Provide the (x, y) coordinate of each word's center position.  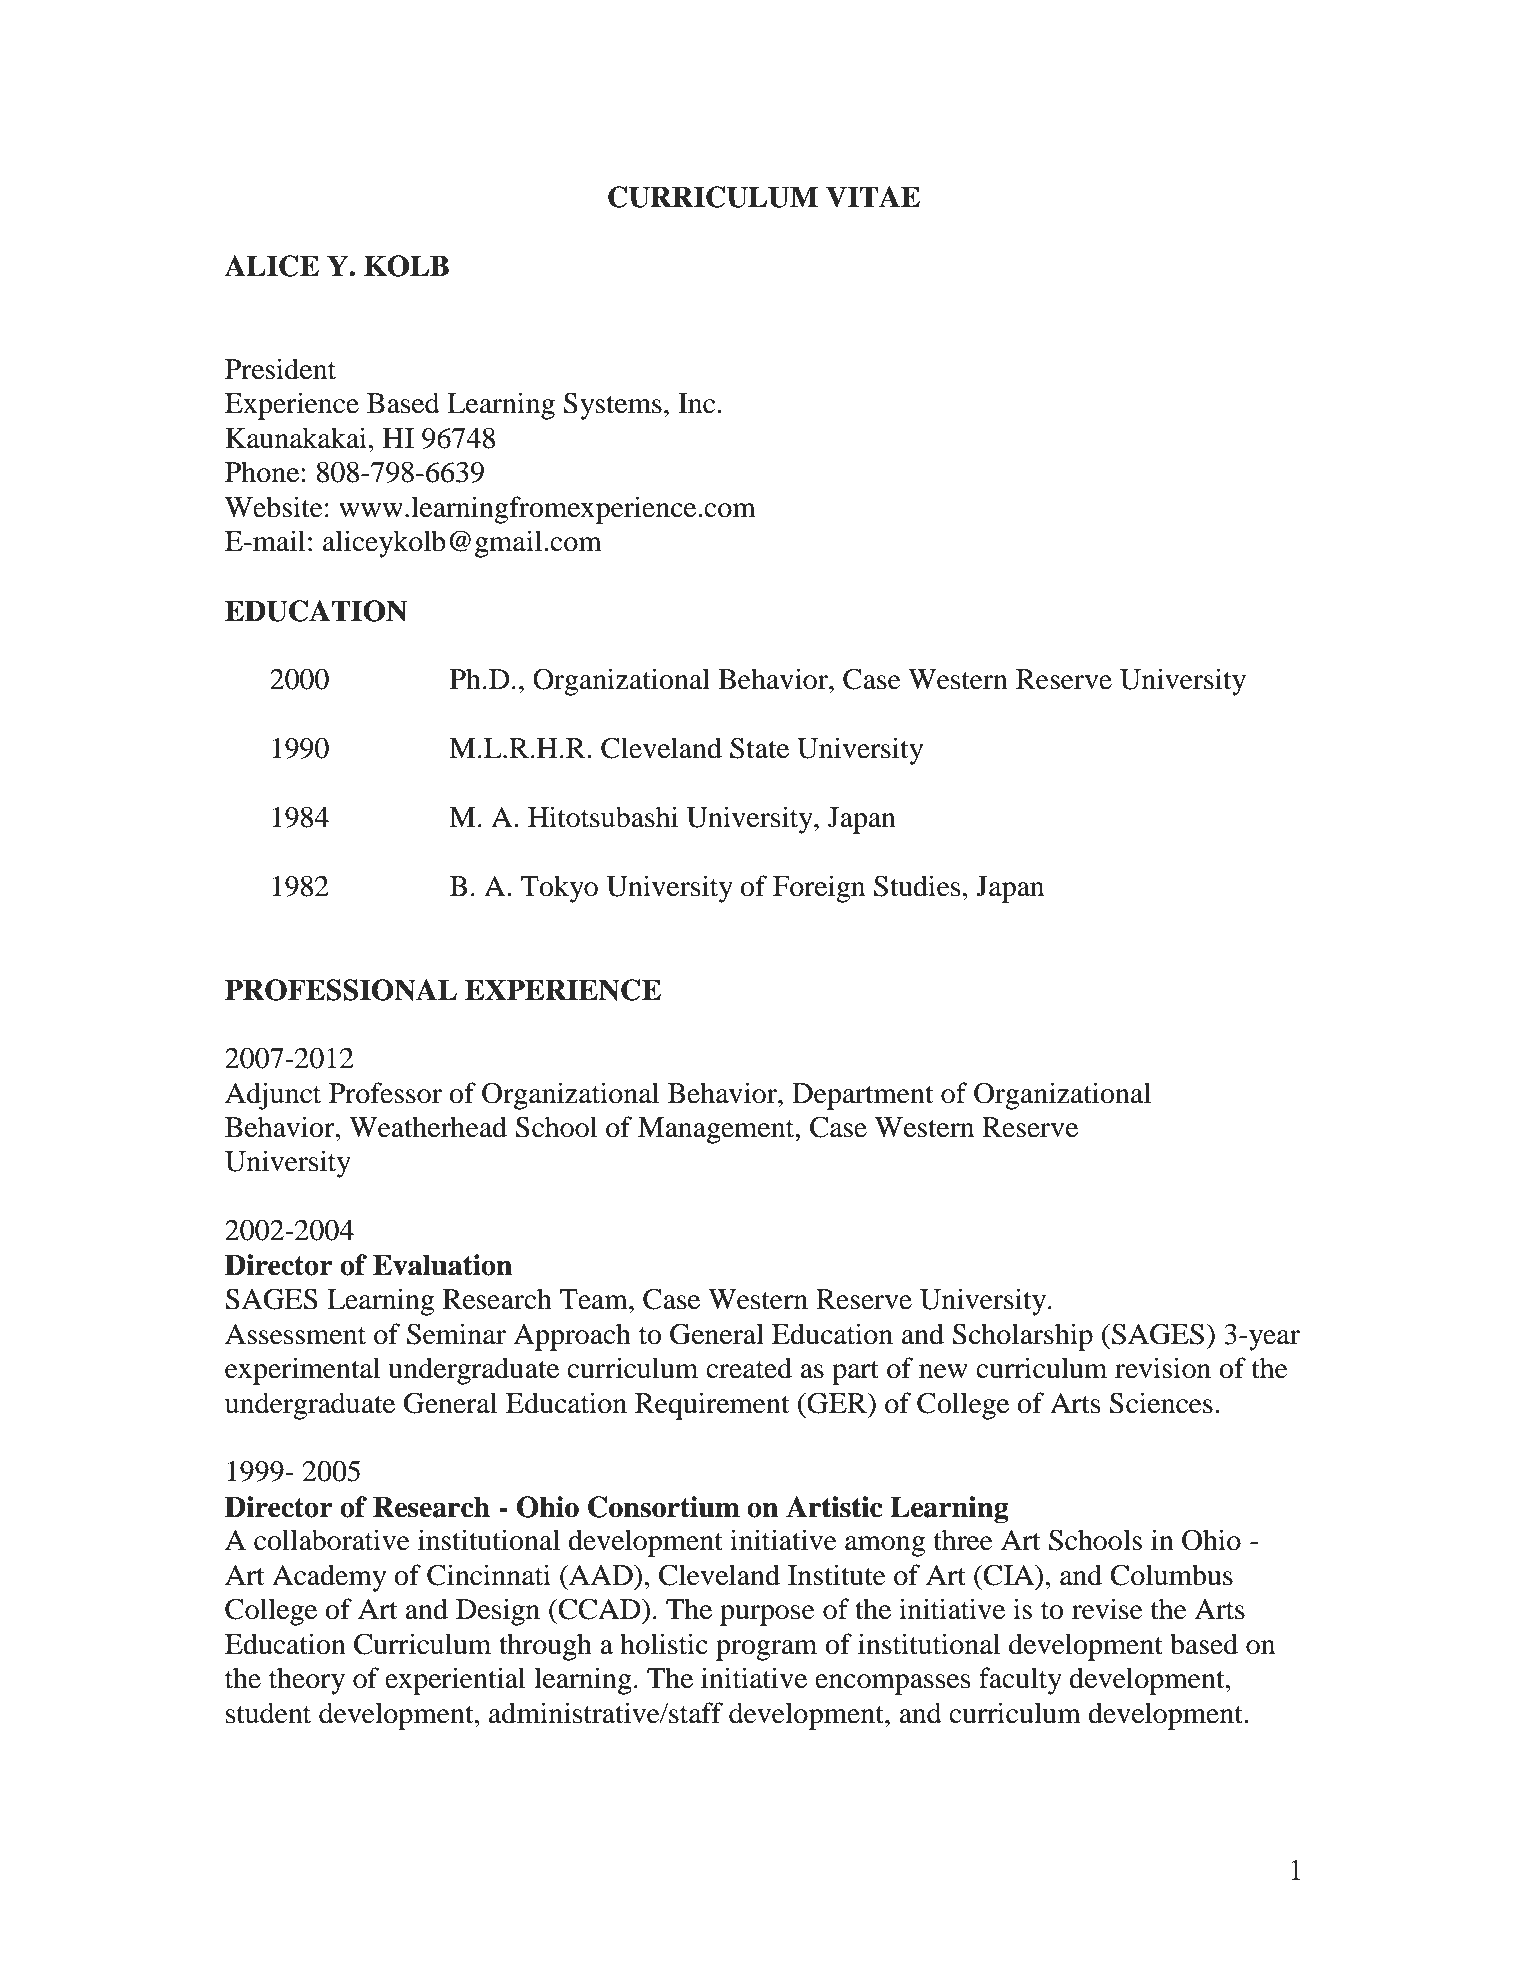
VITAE (873, 197)
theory (307, 1681)
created (749, 1368)
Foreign (819, 889)
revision (1163, 1368)
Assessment (295, 1334)
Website (274, 507)
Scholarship (1023, 1337)
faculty (1020, 1681)
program (766, 1650)
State (759, 748)
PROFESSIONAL (341, 990)
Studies (917, 886)
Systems (613, 406)
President (280, 369)
